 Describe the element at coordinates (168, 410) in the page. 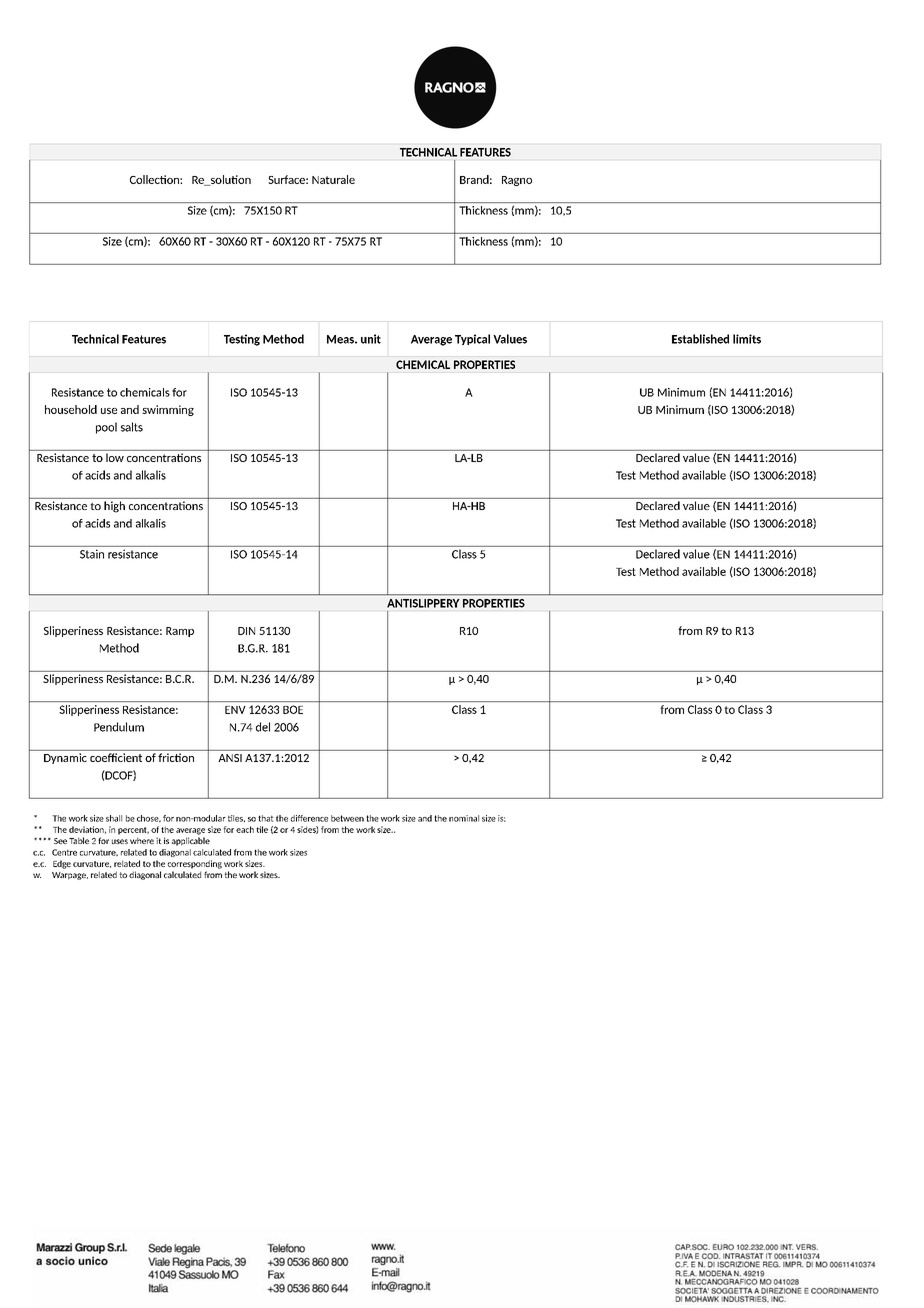

I see `swimming` at that location.
